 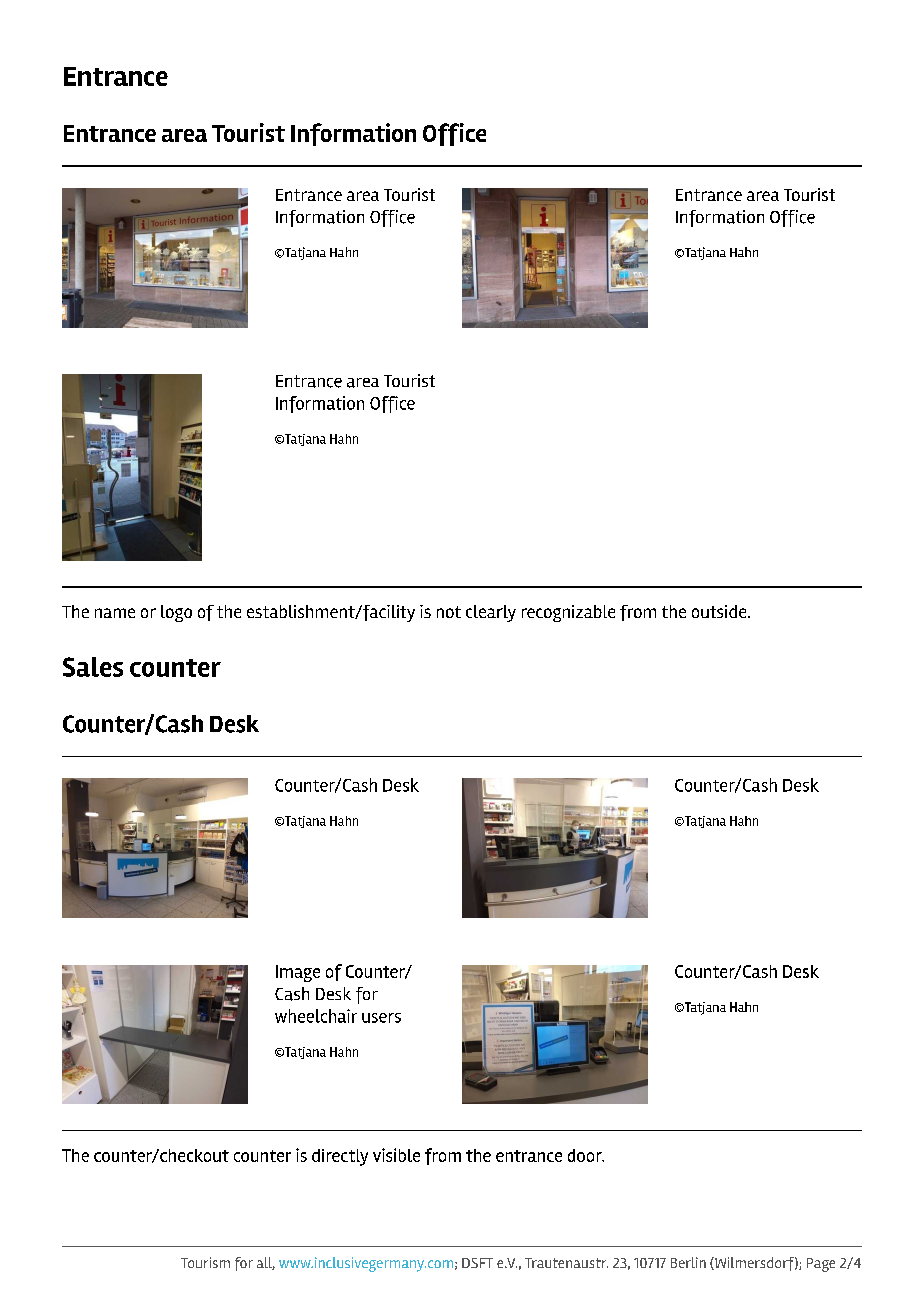 What do you see at coordinates (316, 1016) in the screenshot?
I see `wheelchair` at bounding box center [316, 1016].
